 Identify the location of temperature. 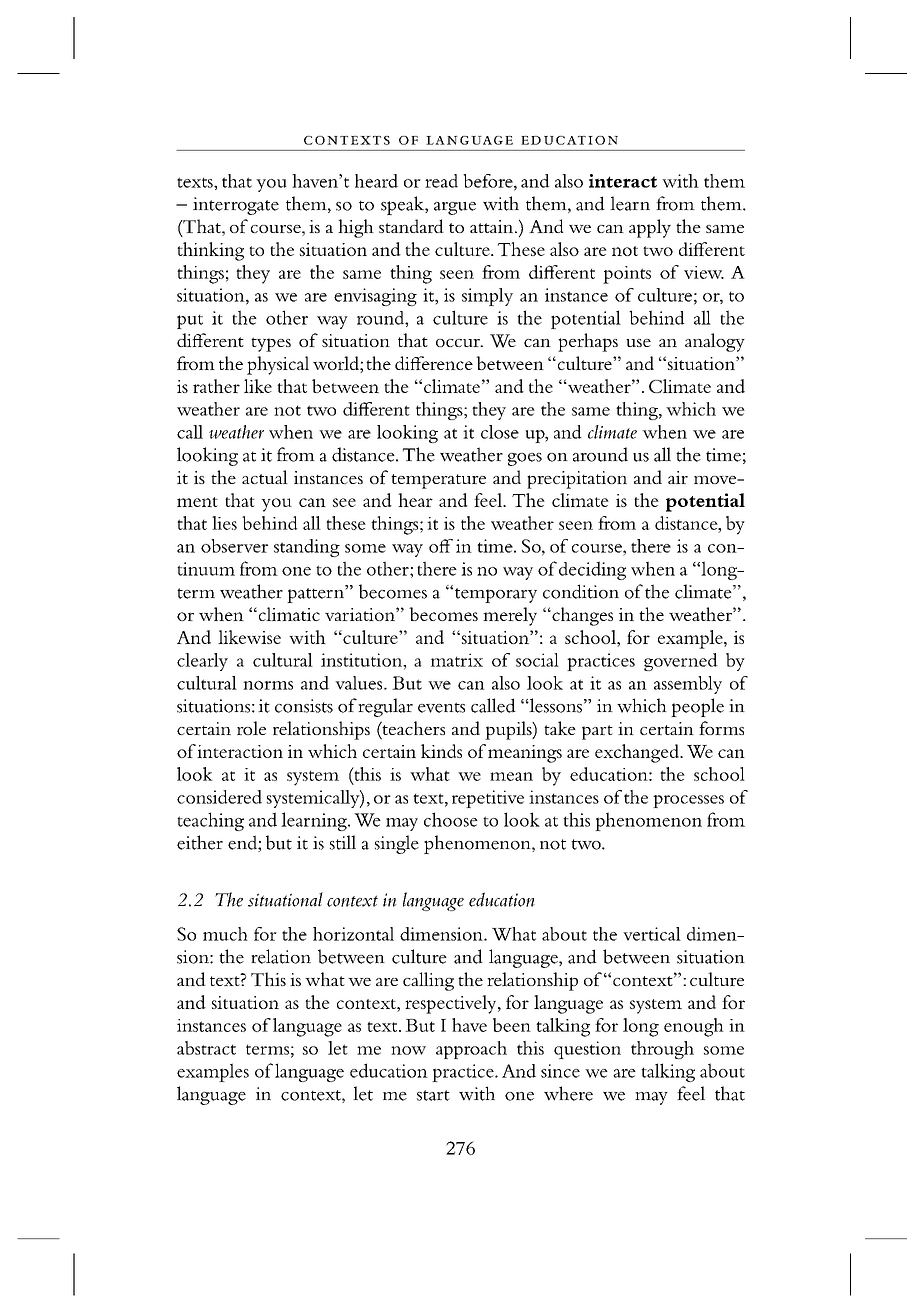
(438, 481).
